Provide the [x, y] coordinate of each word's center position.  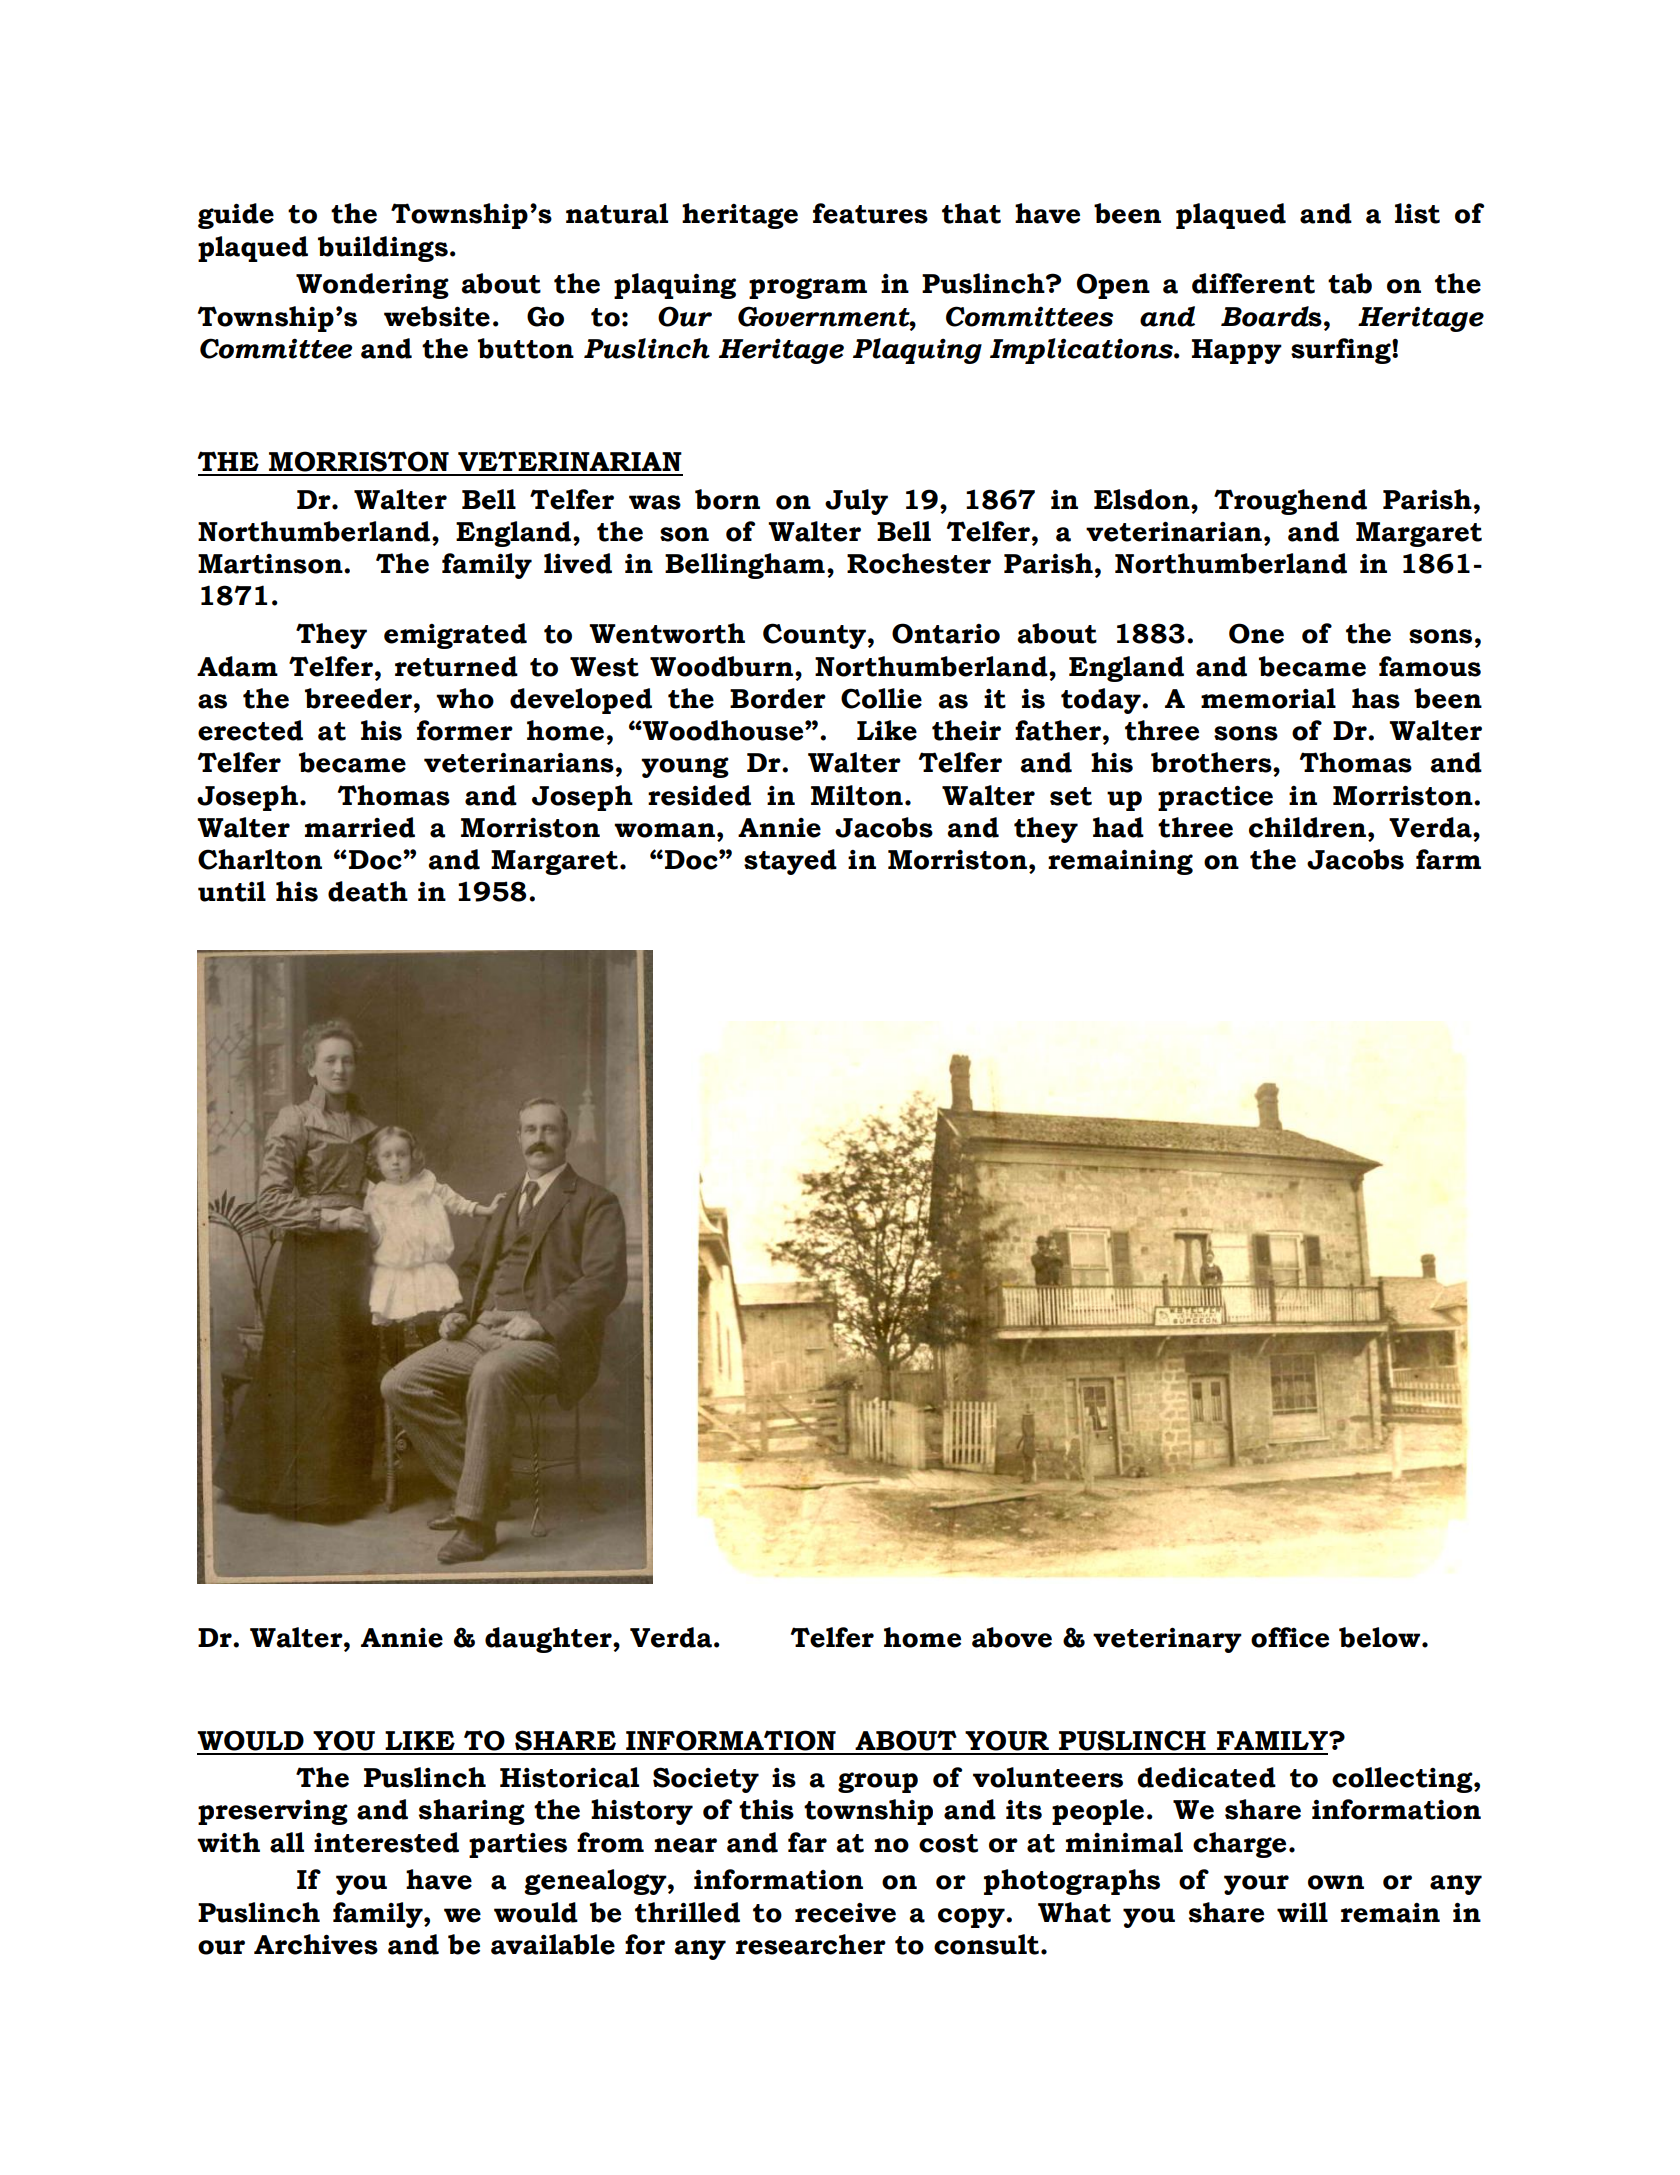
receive [845, 1913]
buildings [383, 249]
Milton [857, 795]
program [808, 288]
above [1012, 1637]
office [1290, 1637]
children [1309, 827]
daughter [549, 1640]
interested [386, 1842]
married [360, 827]
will [1302, 1912]
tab [1350, 283]
